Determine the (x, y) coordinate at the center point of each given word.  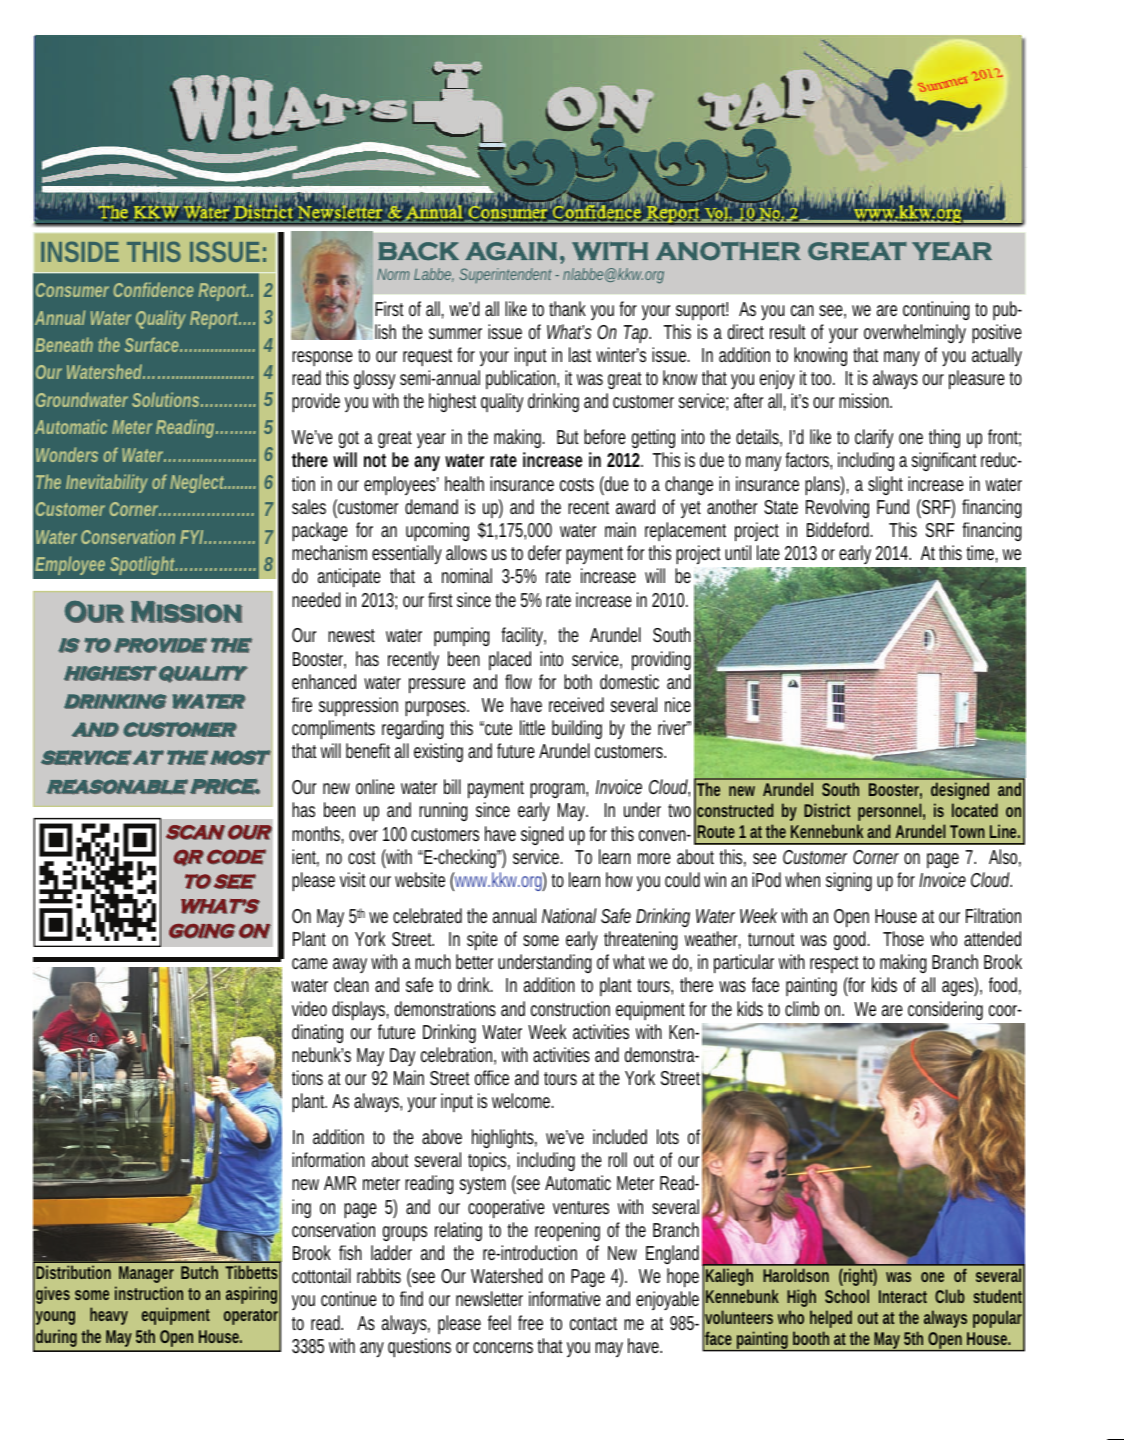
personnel (889, 812)
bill (452, 786)
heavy (109, 1316)
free (530, 1322)
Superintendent (505, 275)
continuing (936, 310)
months (316, 833)
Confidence (153, 289)
